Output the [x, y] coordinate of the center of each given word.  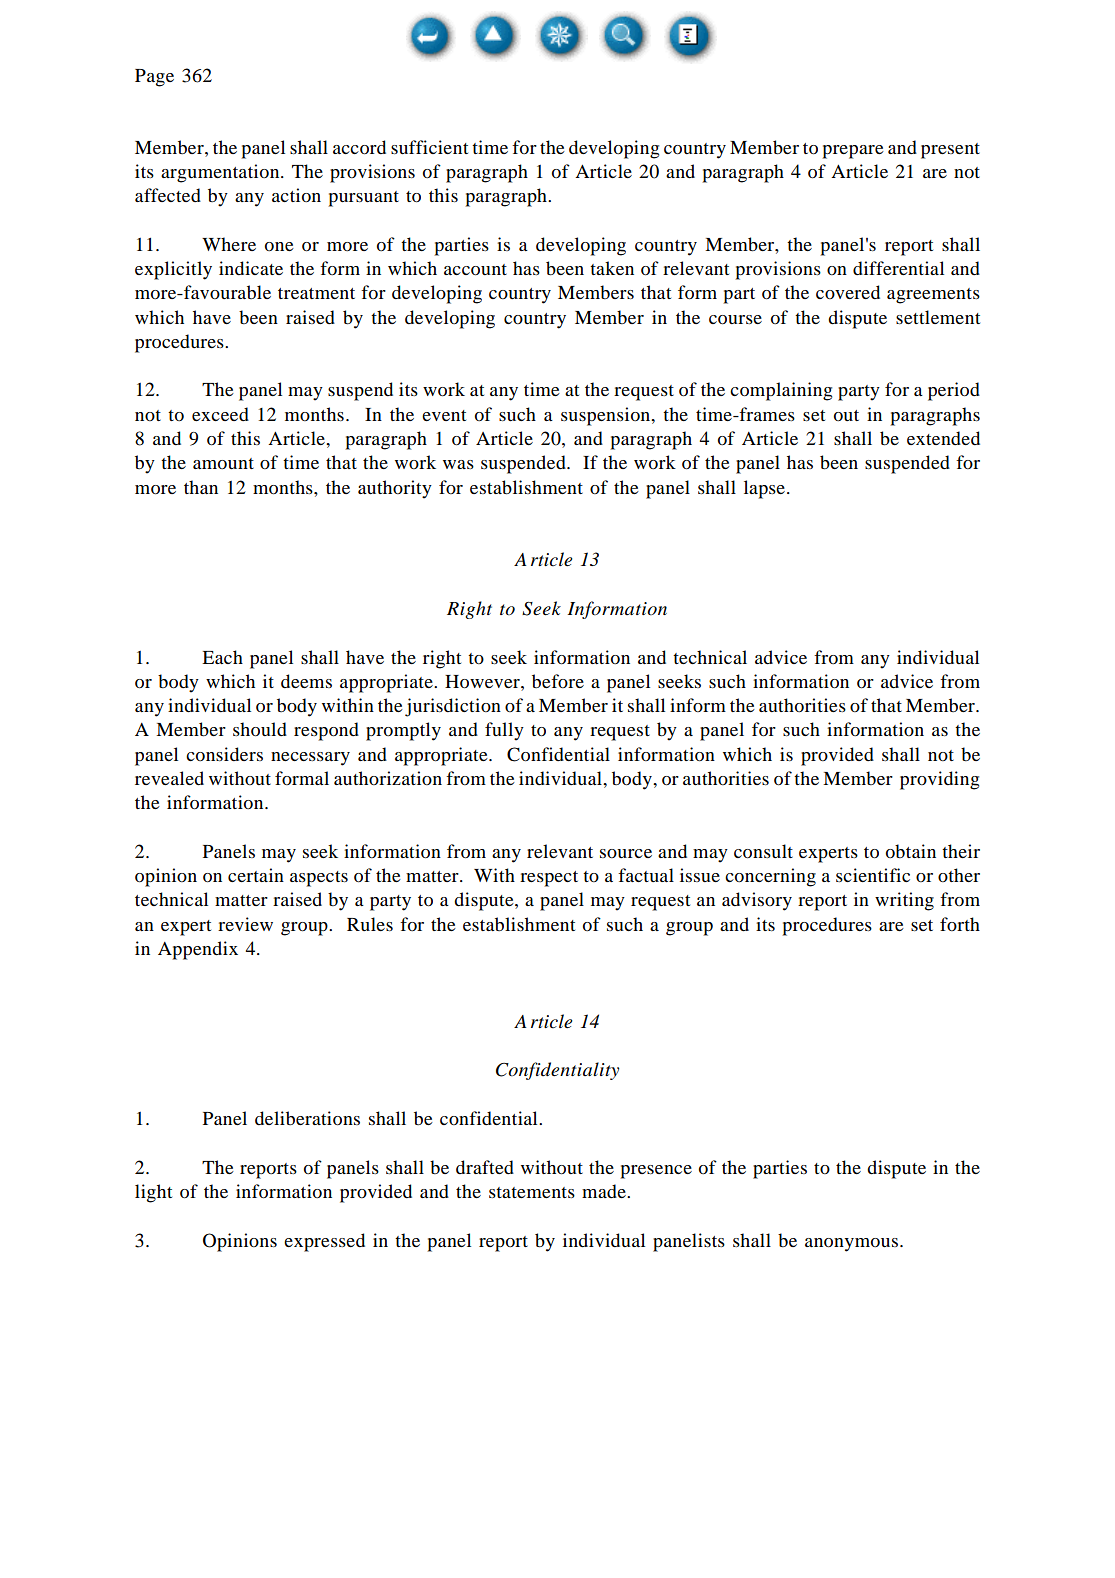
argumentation [221, 173]
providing [939, 780]
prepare [853, 152]
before [558, 681]
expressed [324, 1242]
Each [222, 657]
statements [532, 1192]
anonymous [851, 1245]
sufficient [429, 147]
